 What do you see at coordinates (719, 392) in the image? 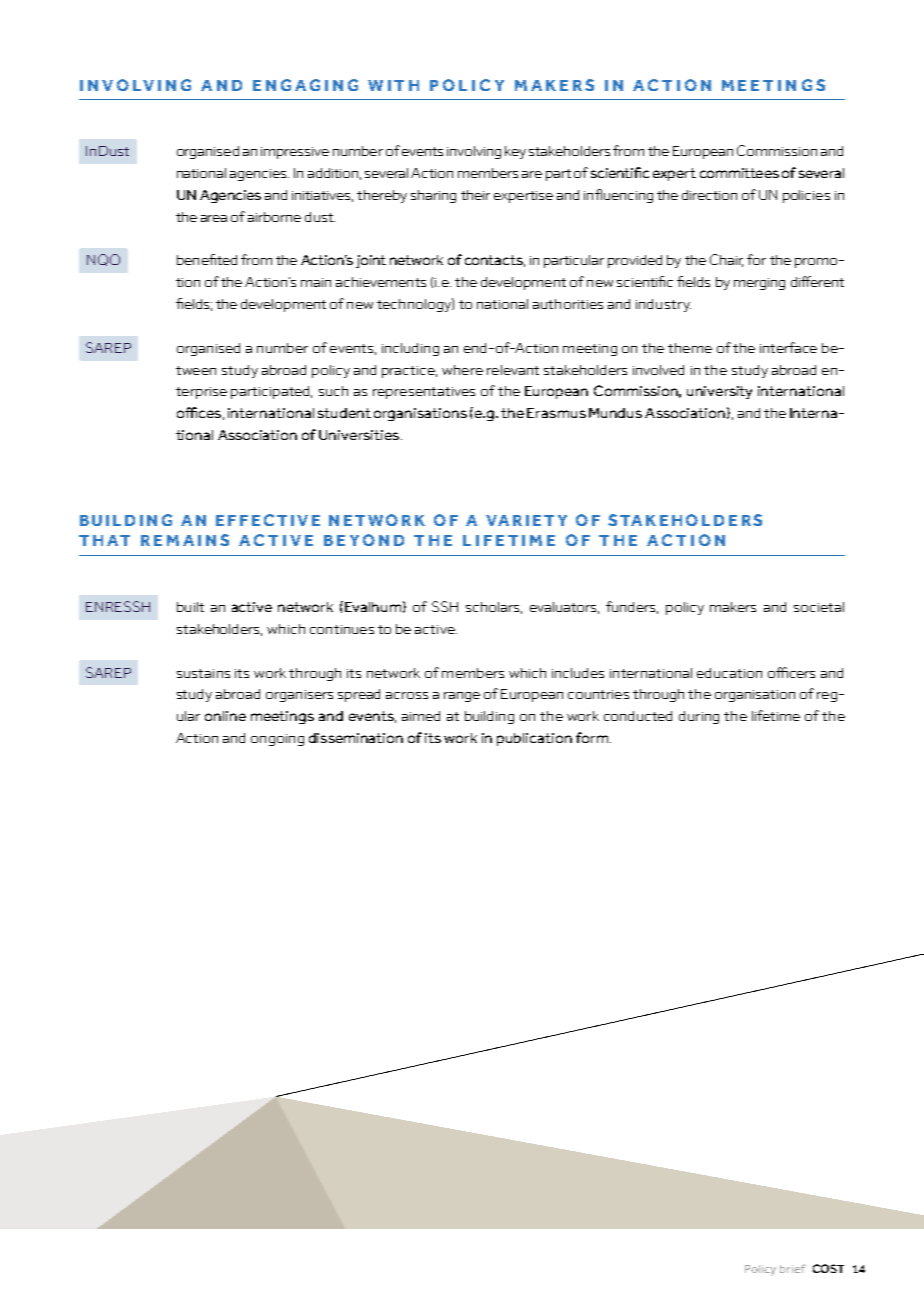
I see `university` at bounding box center [719, 392].
